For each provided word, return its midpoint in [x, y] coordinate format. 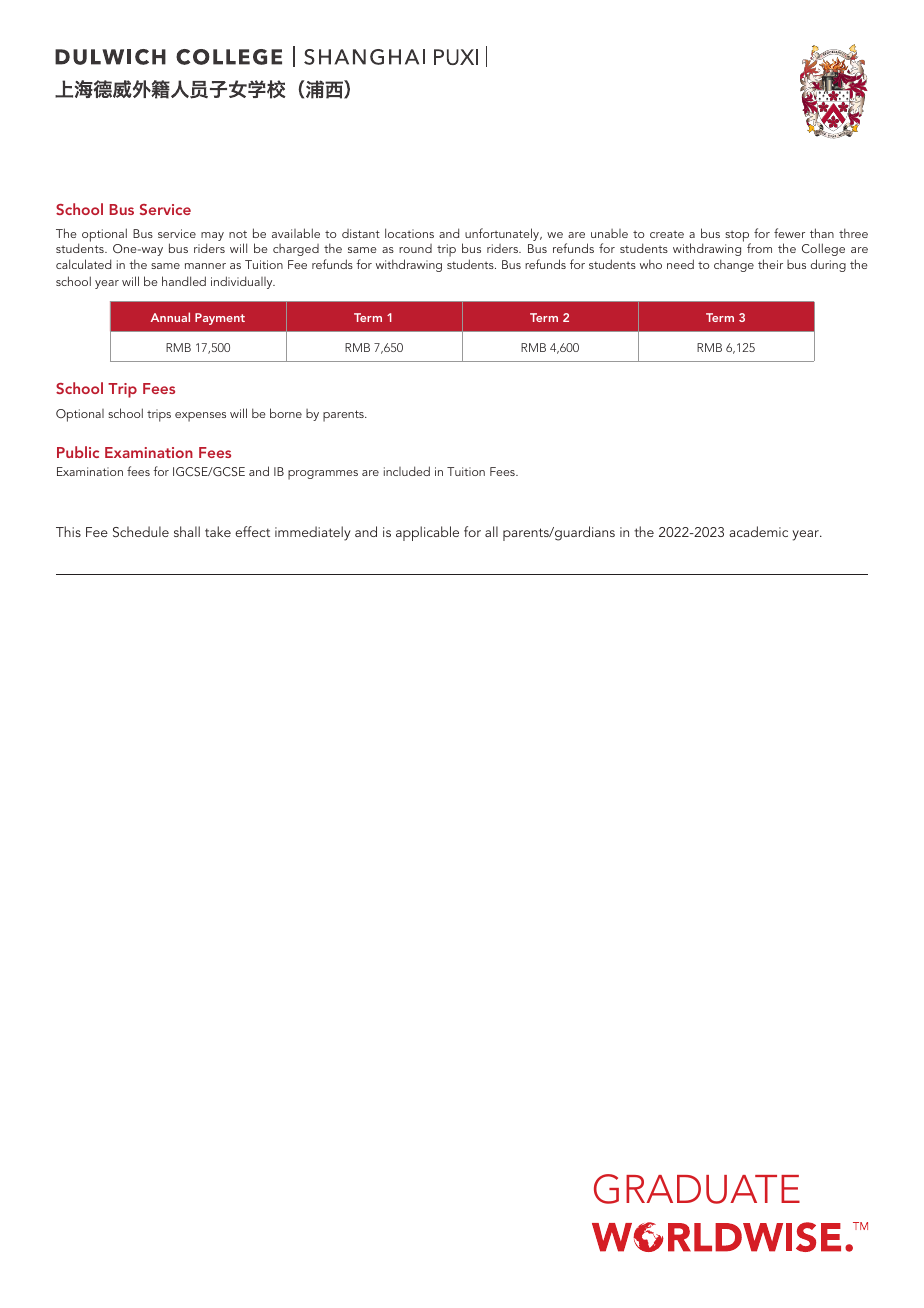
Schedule [141, 532]
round [415, 248]
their [770, 264]
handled [184, 281]
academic [758, 531]
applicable [427, 533]
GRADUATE [697, 1189]
